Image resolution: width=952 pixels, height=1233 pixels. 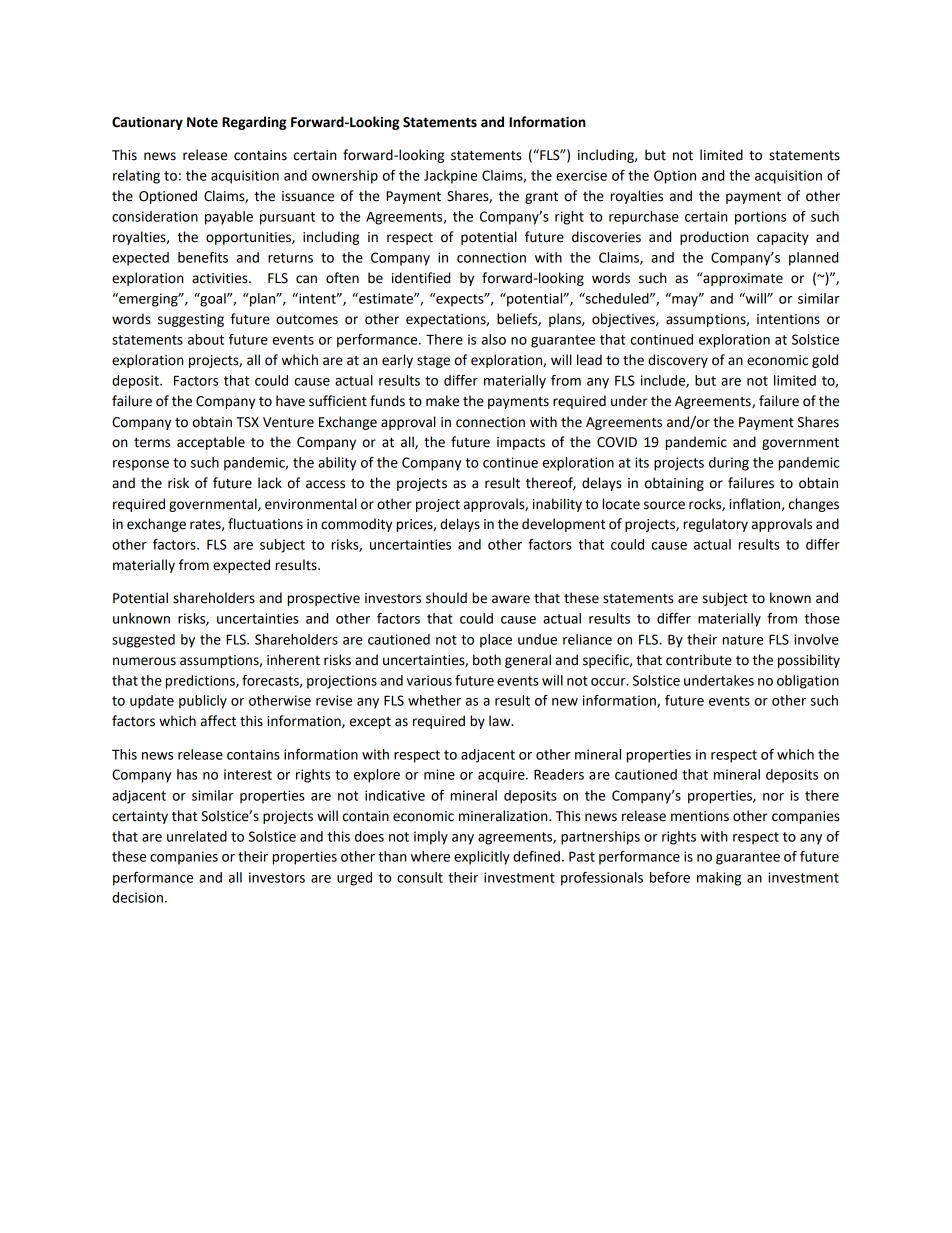 What do you see at coordinates (442, 401) in the screenshot?
I see `make` at bounding box center [442, 401].
